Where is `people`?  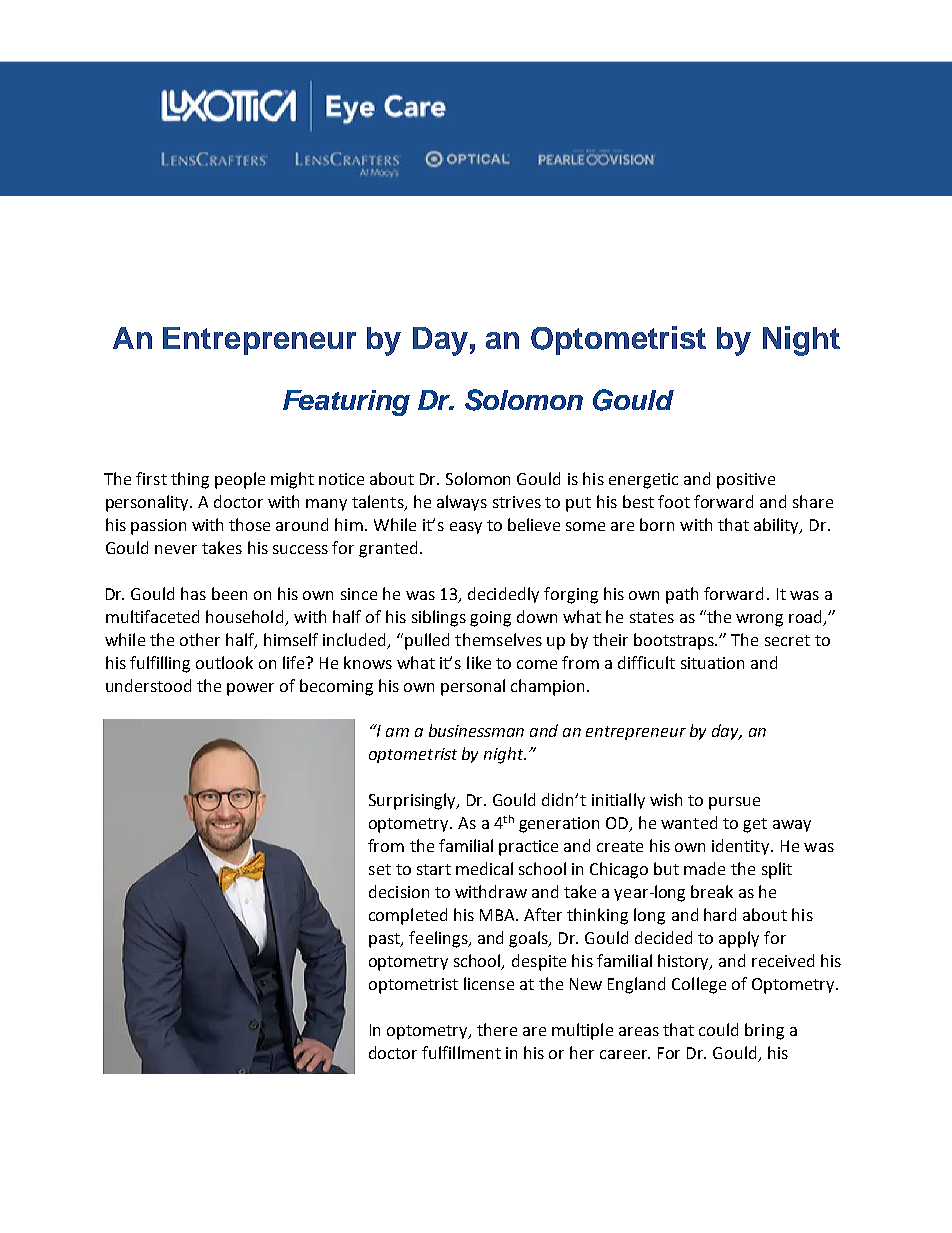
people is located at coordinates (240, 480).
